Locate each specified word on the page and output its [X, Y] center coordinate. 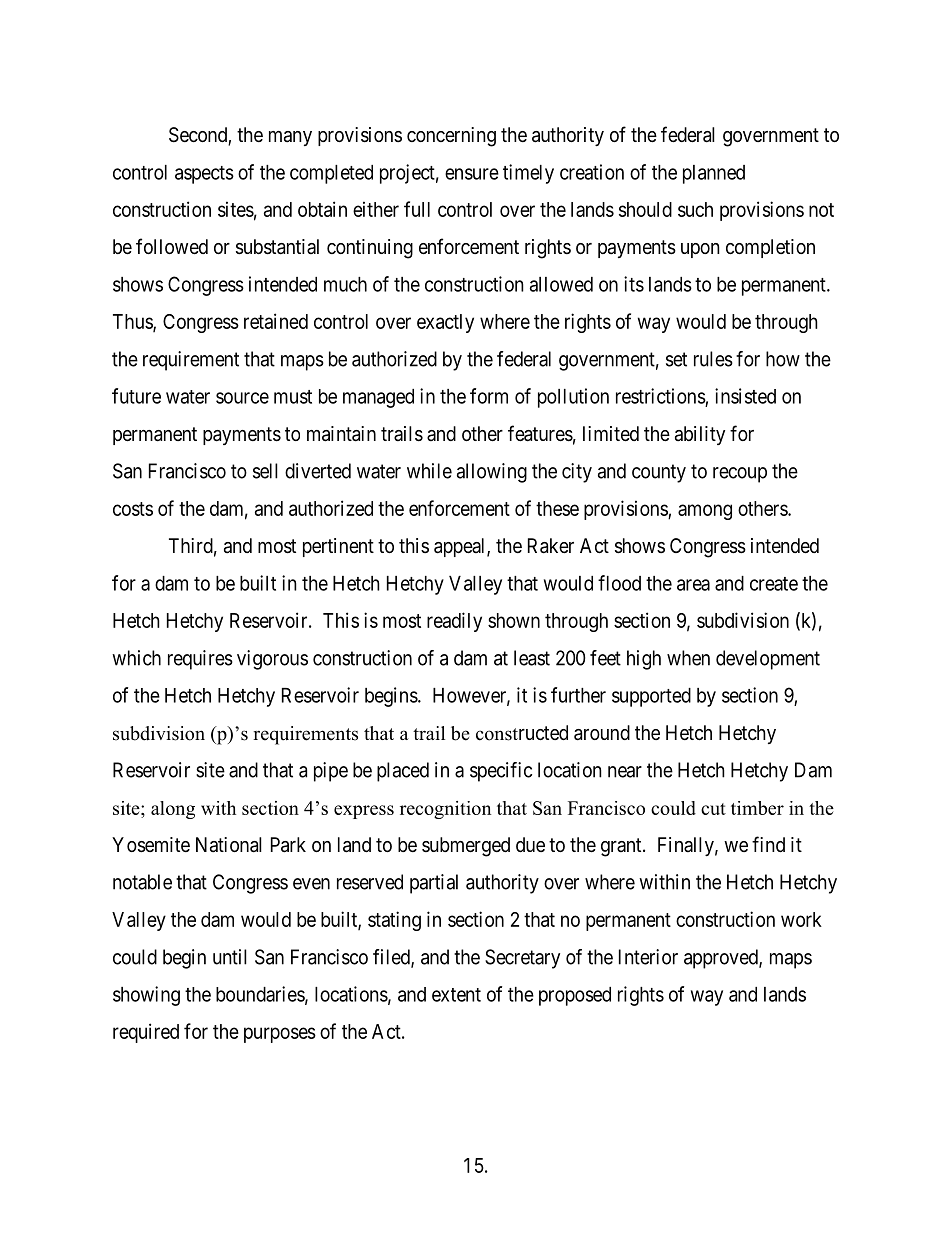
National [229, 845]
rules [713, 359]
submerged [466, 847]
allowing [492, 473]
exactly [445, 323]
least [532, 658]
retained [276, 321]
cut [713, 809]
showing [146, 996]
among [705, 512]
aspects [204, 175]
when [688, 658]
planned [714, 174]
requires [200, 660]
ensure [472, 174]
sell [265, 471]
